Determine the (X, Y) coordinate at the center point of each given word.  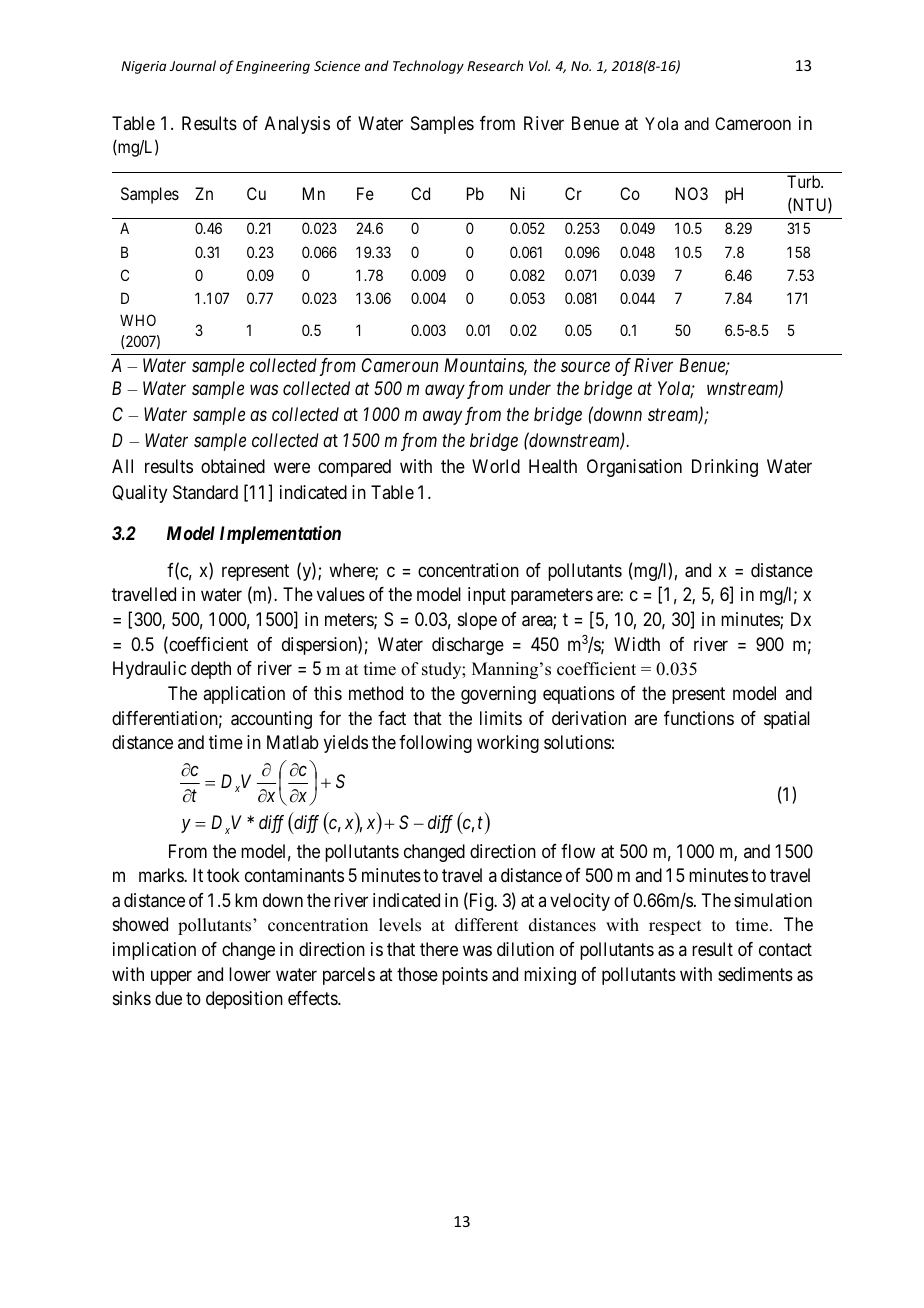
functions (699, 718)
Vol (539, 65)
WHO (138, 320)
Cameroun (400, 365)
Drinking (725, 468)
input (487, 596)
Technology (428, 67)
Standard (205, 492)
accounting (271, 720)
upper (171, 977)
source (585, 367)
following (435, 744)
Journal (192, 65)
